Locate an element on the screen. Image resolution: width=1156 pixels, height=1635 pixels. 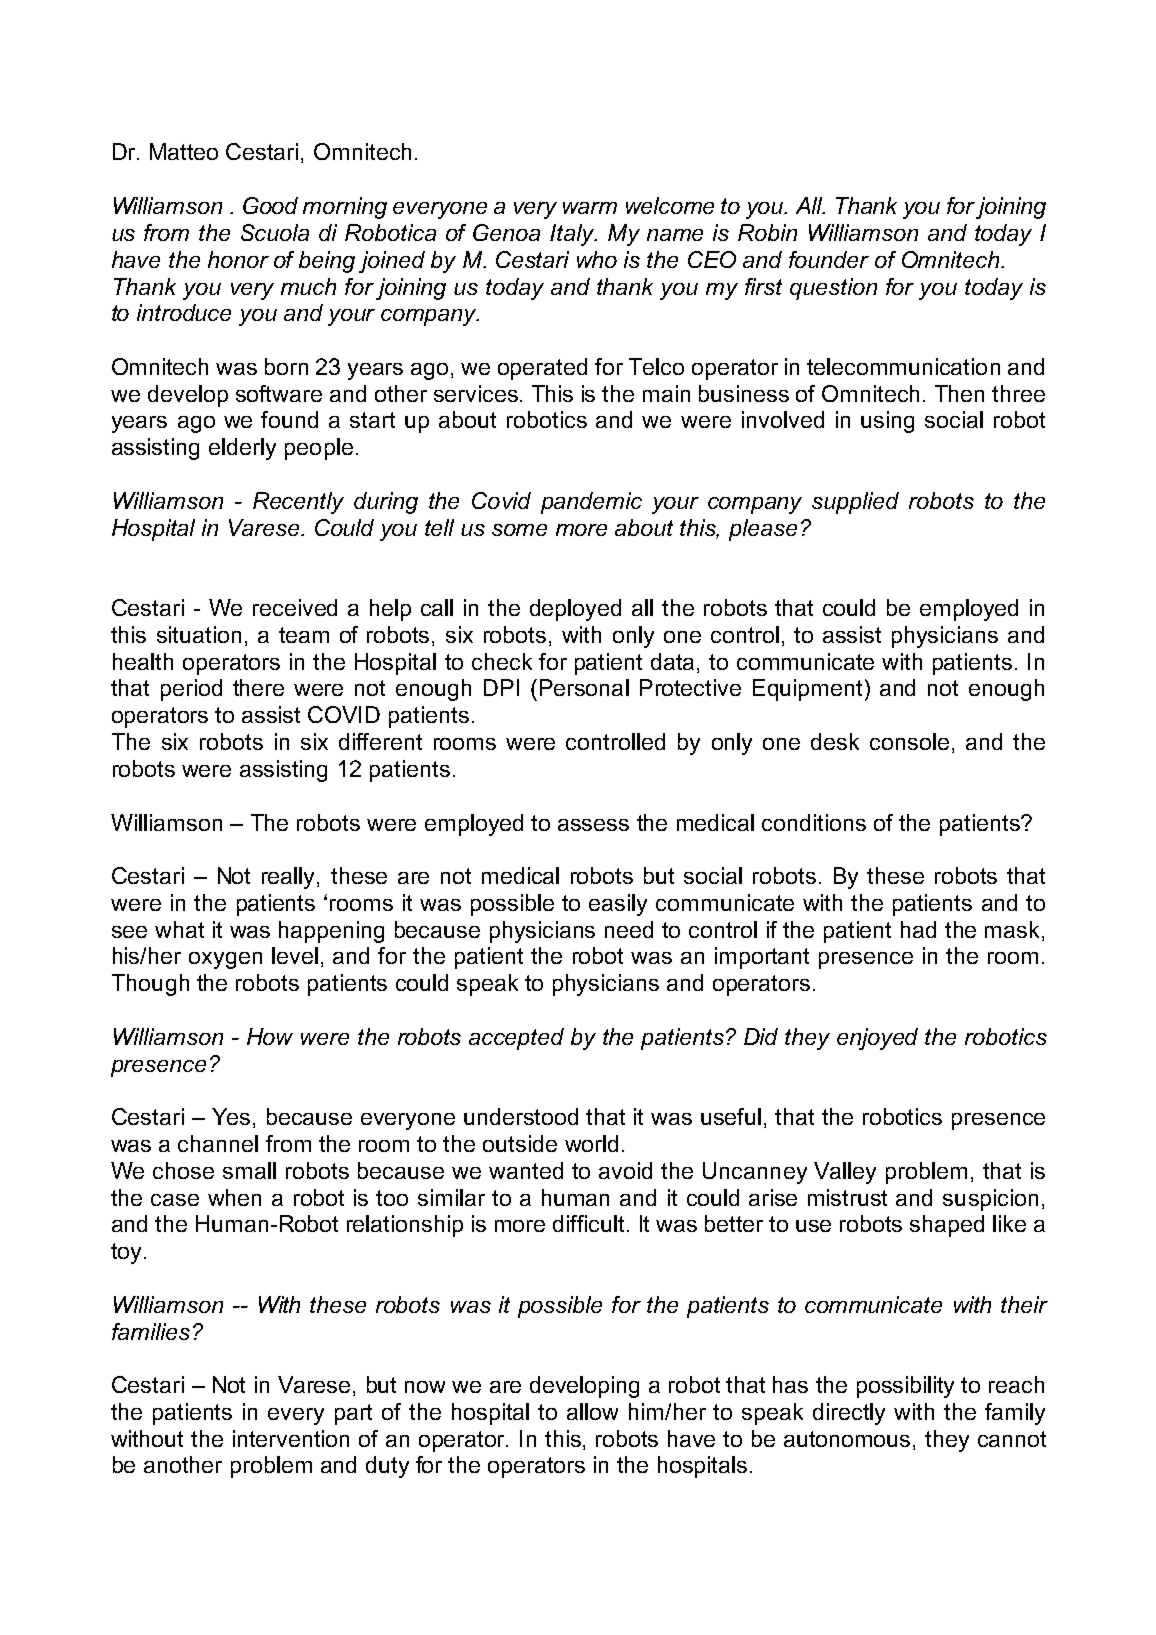
assess is located at coordinates (593, 825).
